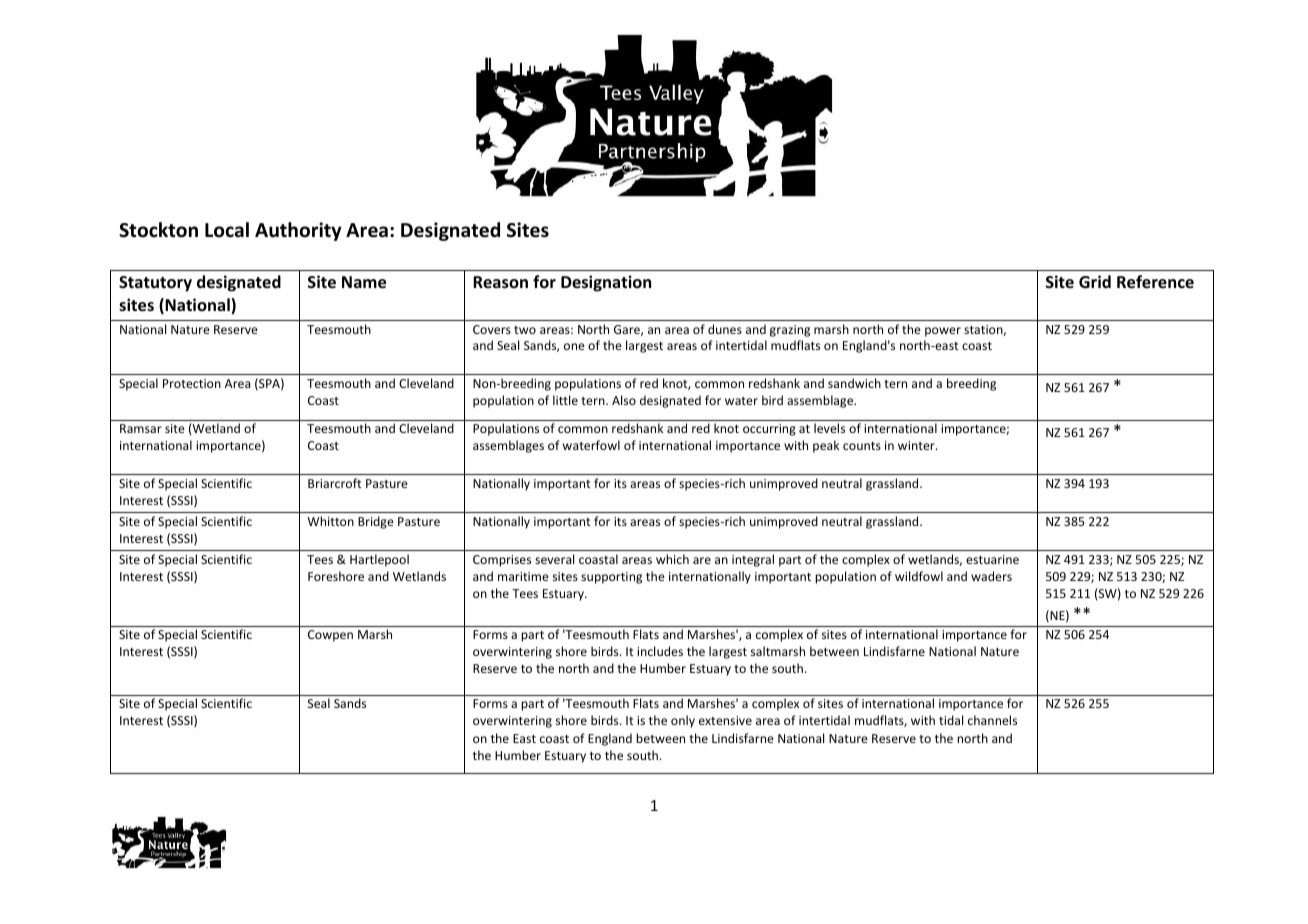 This page has width=1308, height=924. What do you see at coordinates (672, 559) in the page?
I see `which` at bounding box center [672, 559].
